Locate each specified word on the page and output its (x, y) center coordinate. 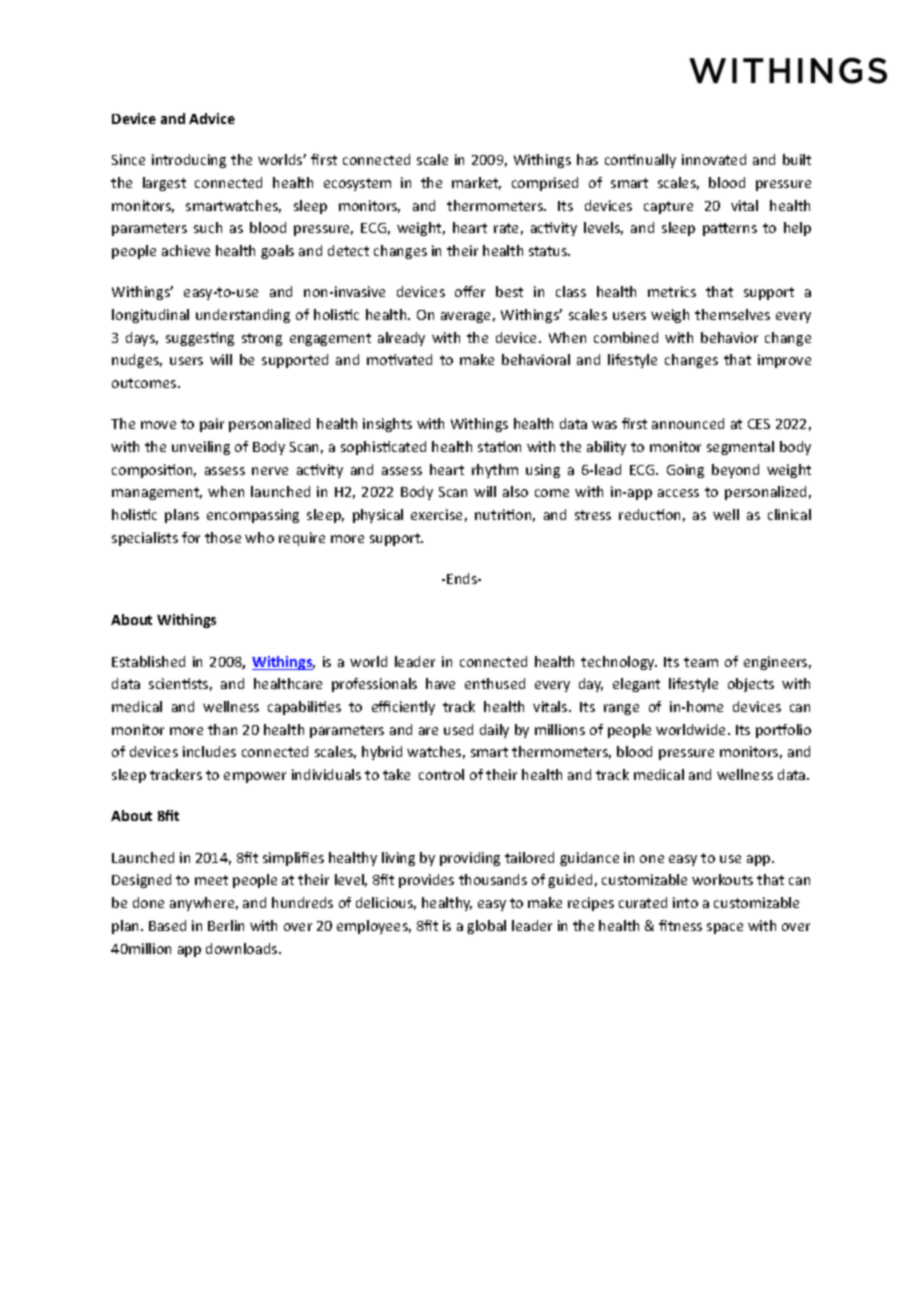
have (440, 683)
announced (688, 423)
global (486, 927)
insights (387, 425)
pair (212, 425)
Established (148, 661)
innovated (714, 159)
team (701, 662)
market (476, 183)
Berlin (226, 925)
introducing (189, 161)
